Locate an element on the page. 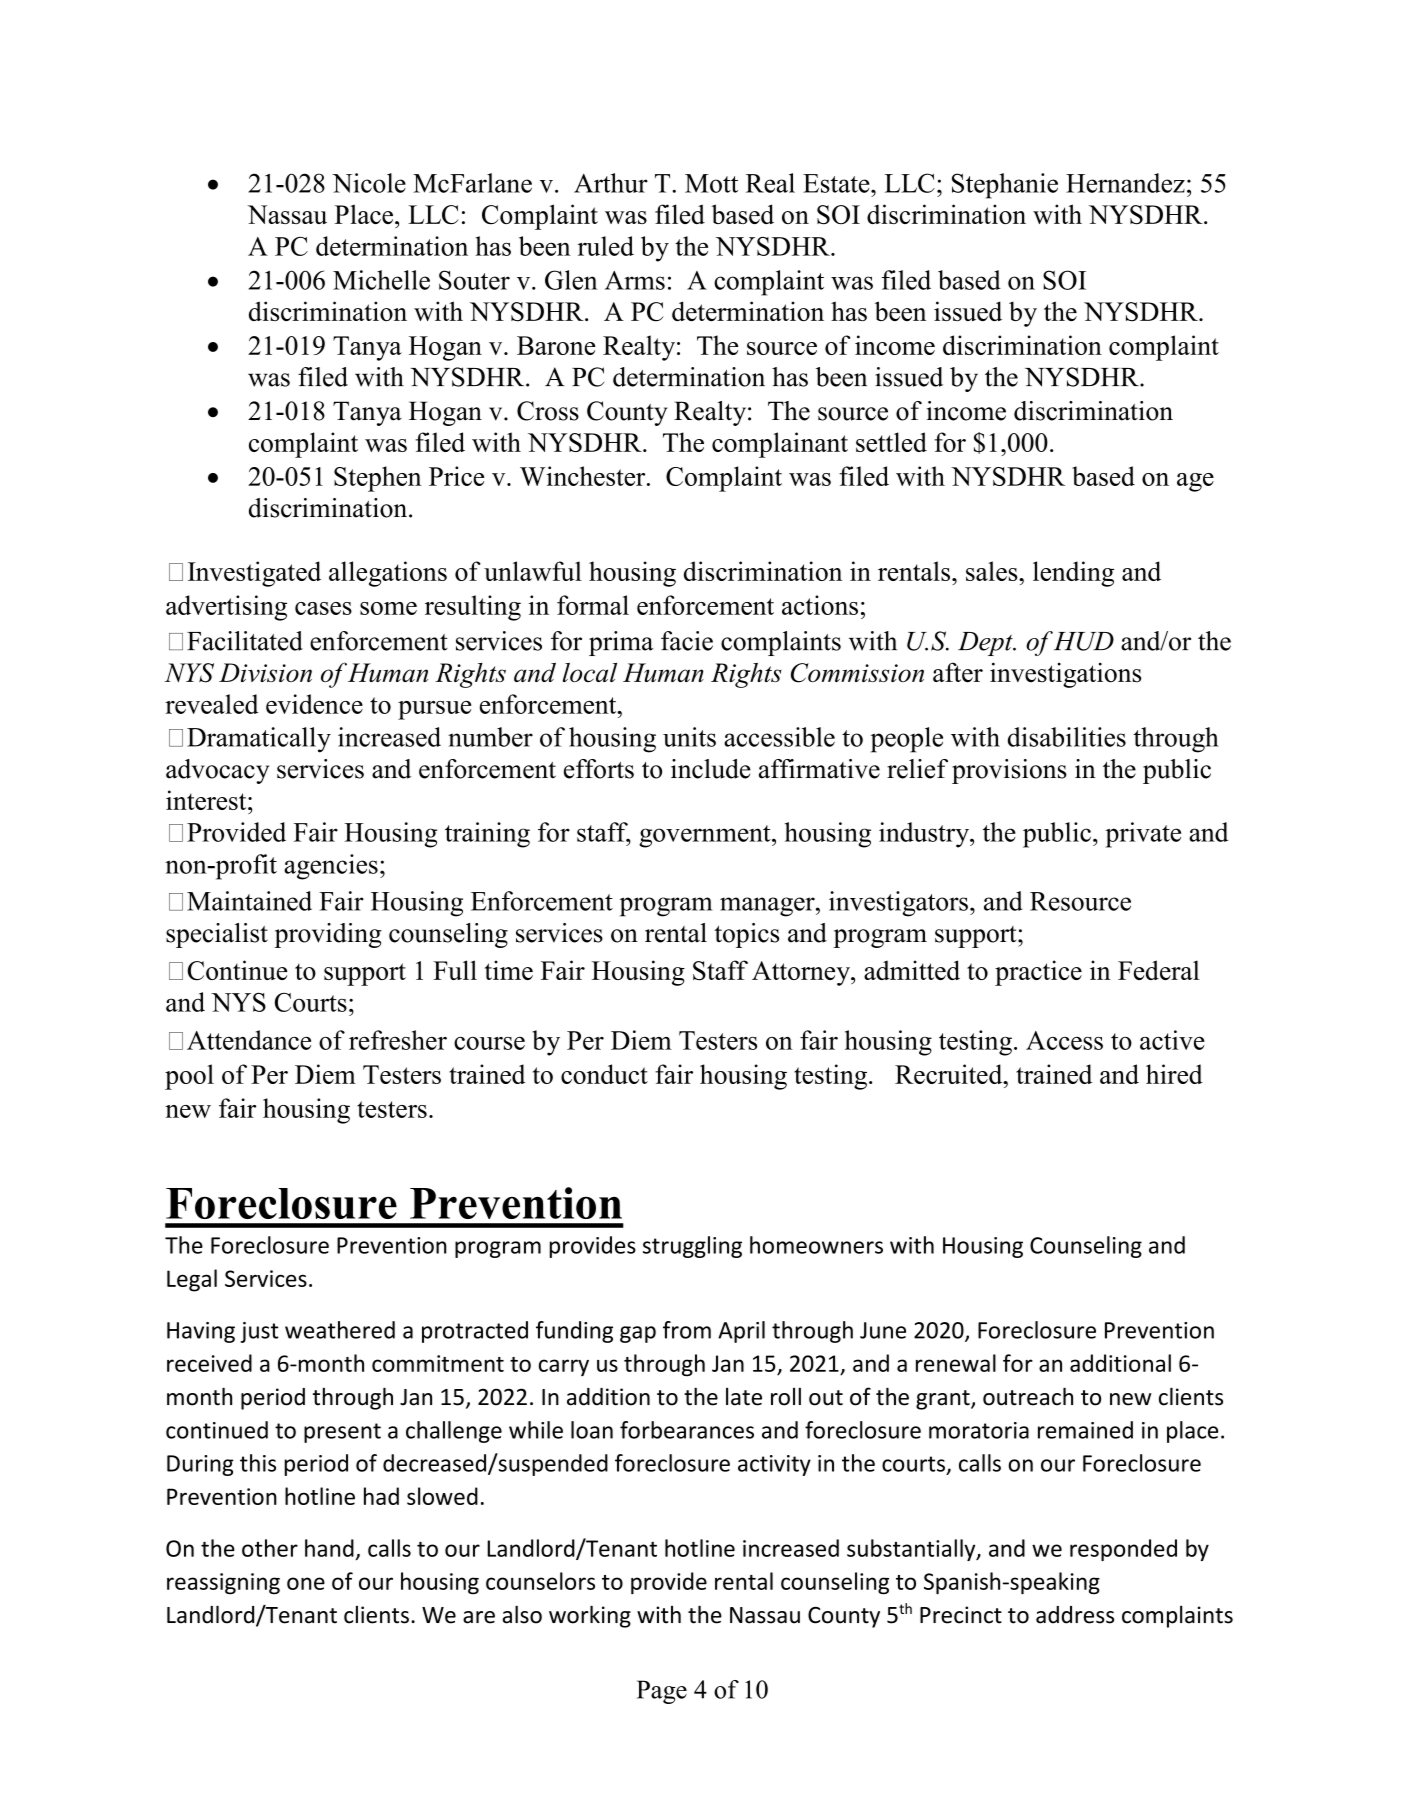  Mott is located at coordinates (711, 183).
